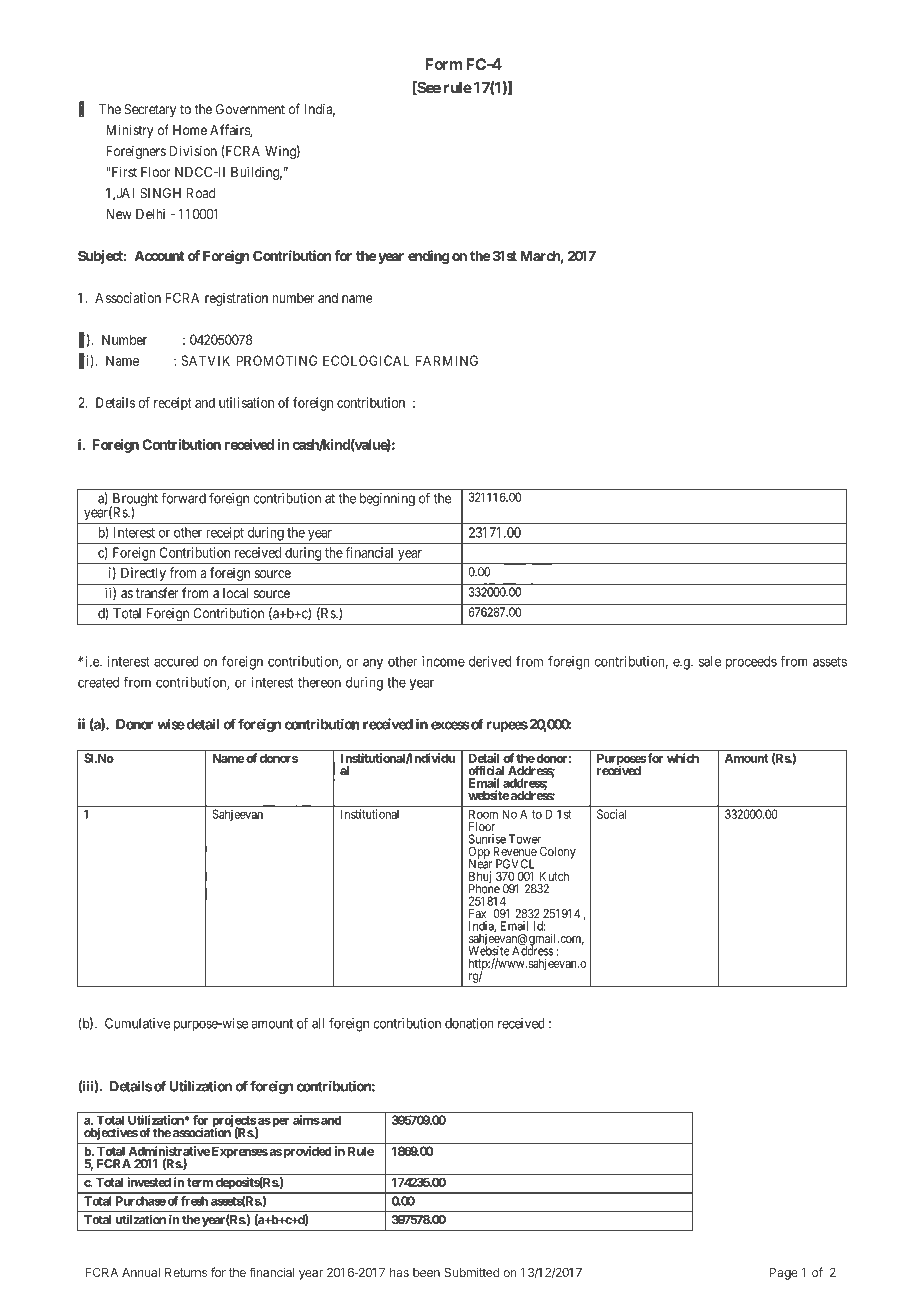 The width and height of the screenshot is (924, 1308). I want to click on Returns, so click(186, 1272).
